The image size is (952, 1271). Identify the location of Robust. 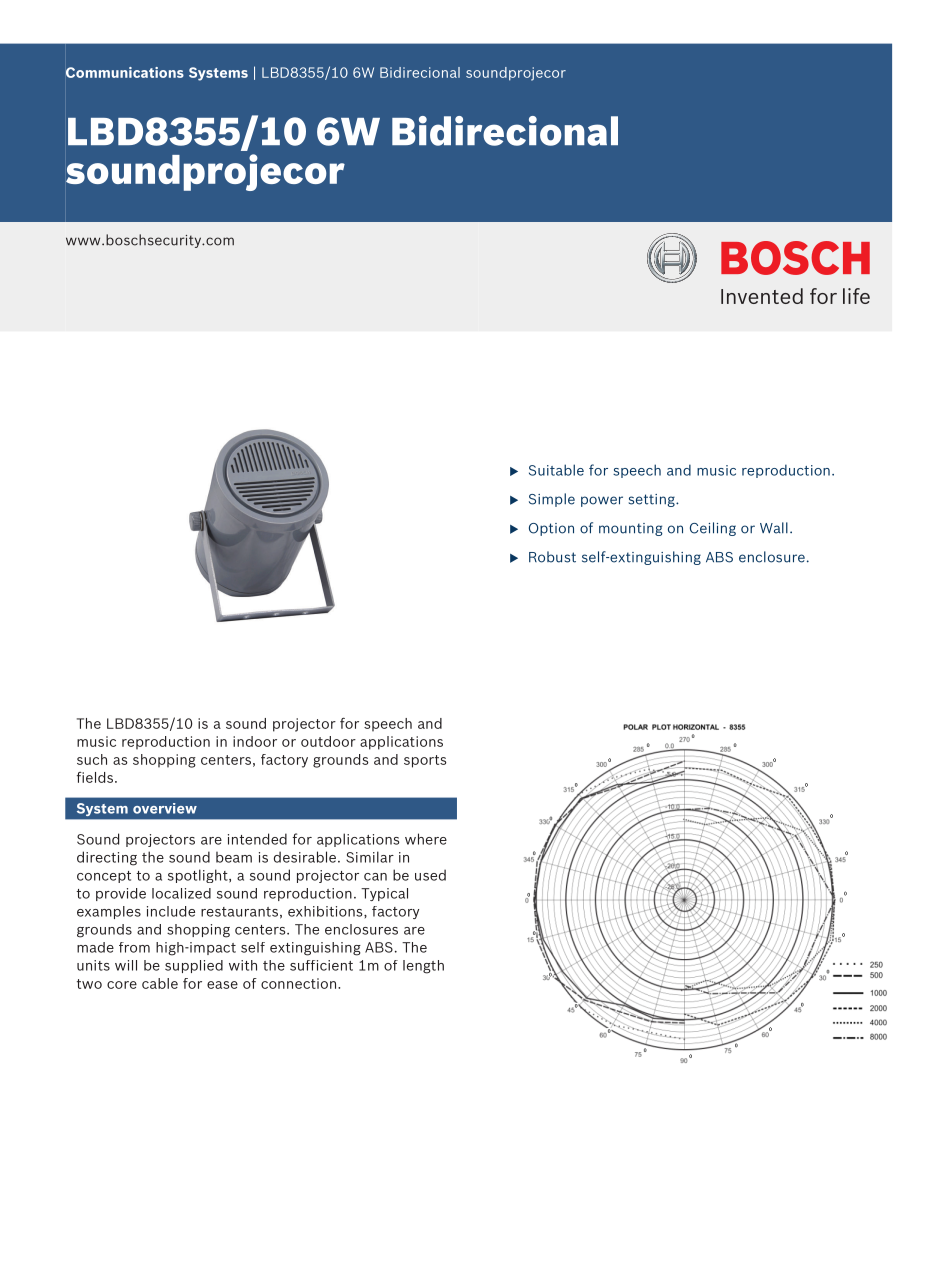
(552, 557).
